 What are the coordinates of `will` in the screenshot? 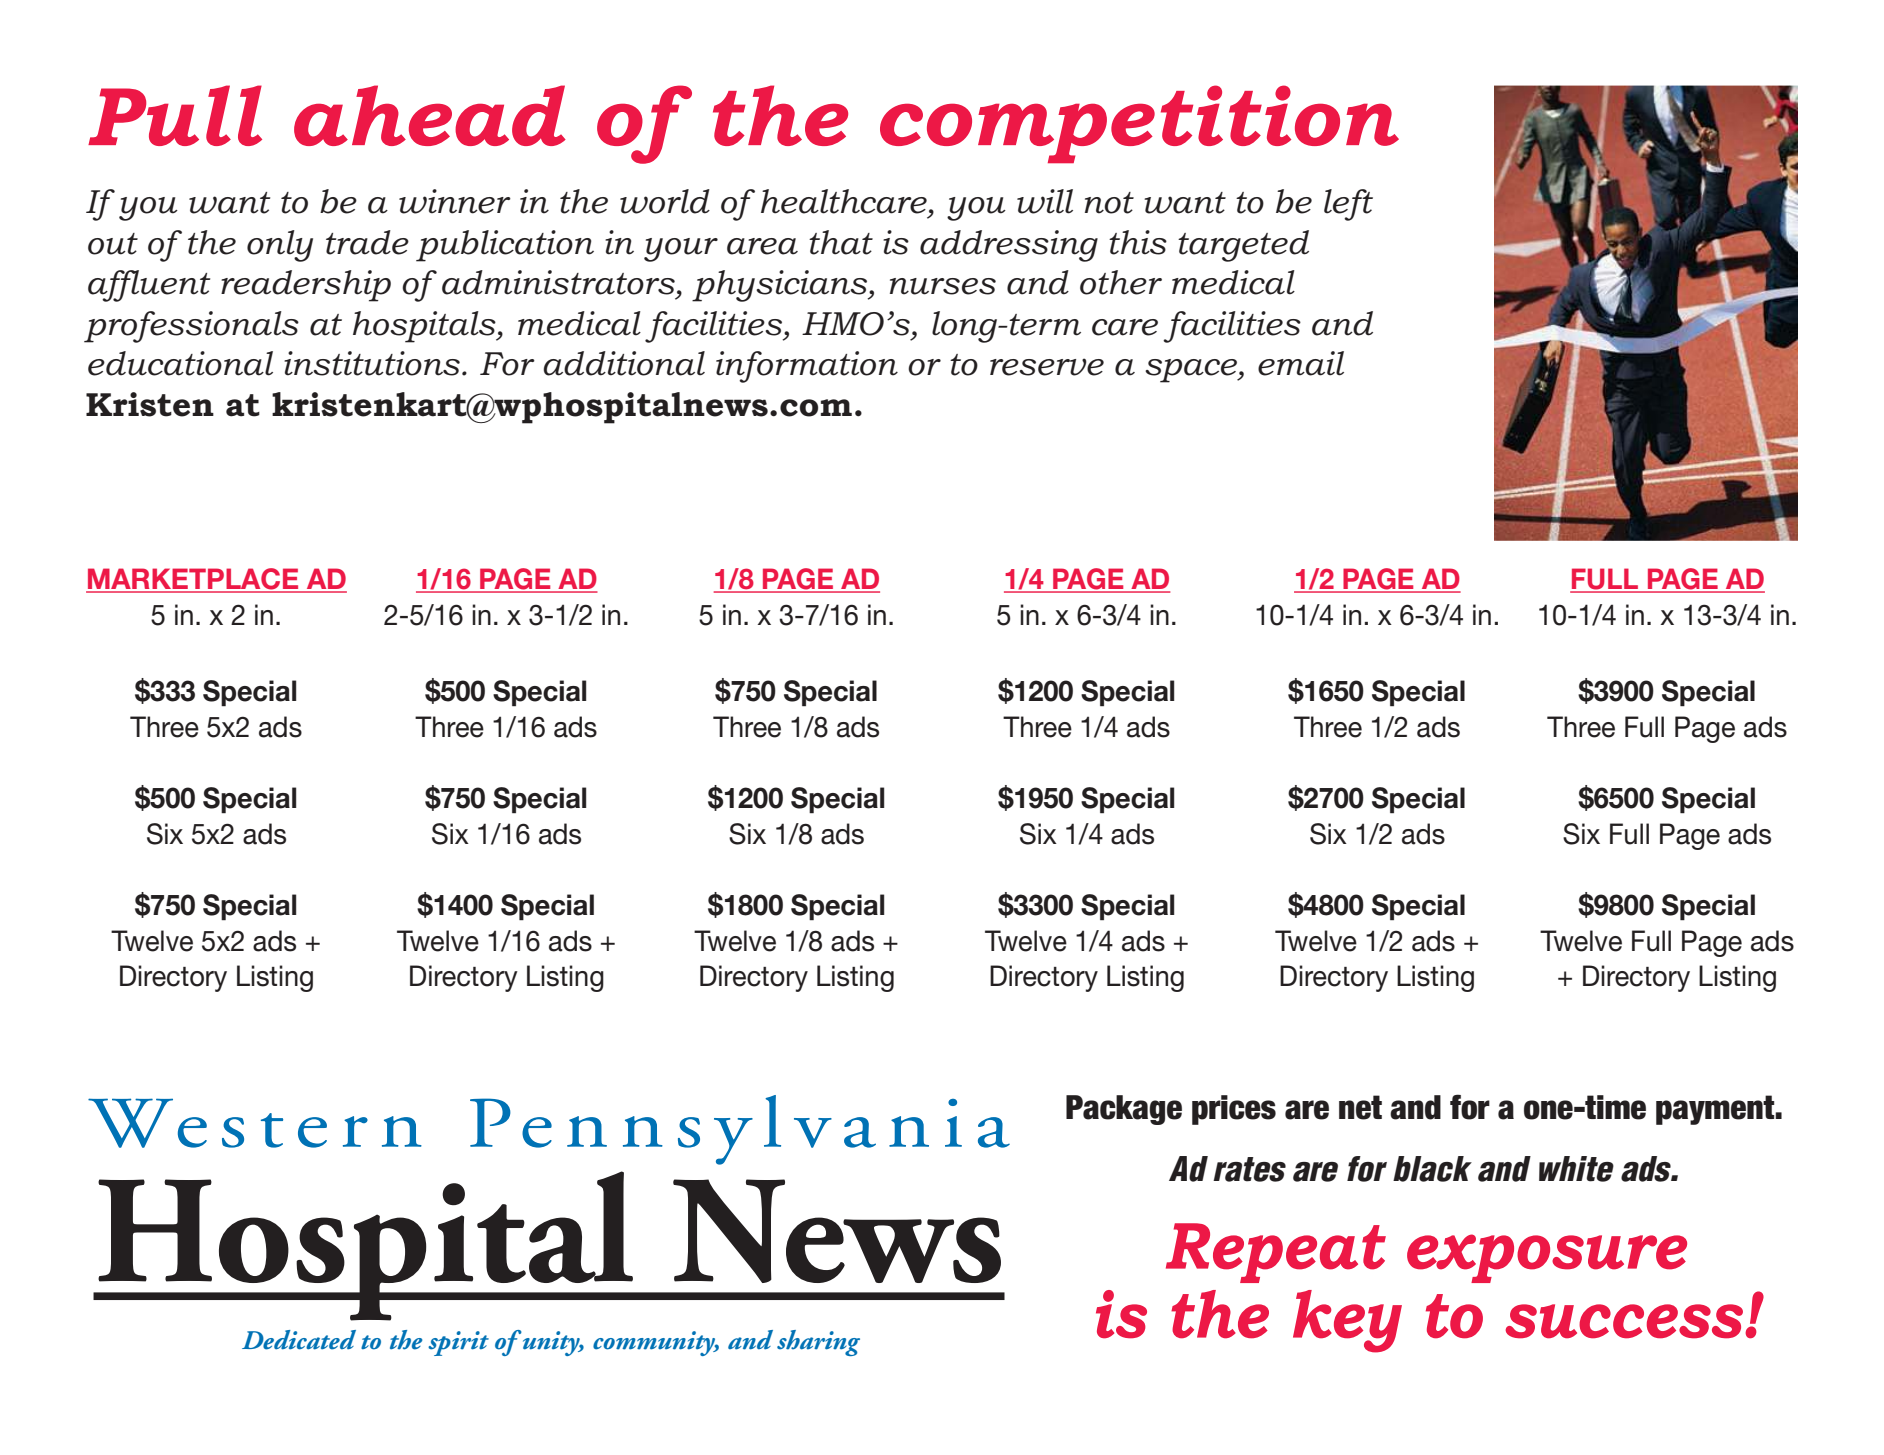 It's located at (1045, 201).
